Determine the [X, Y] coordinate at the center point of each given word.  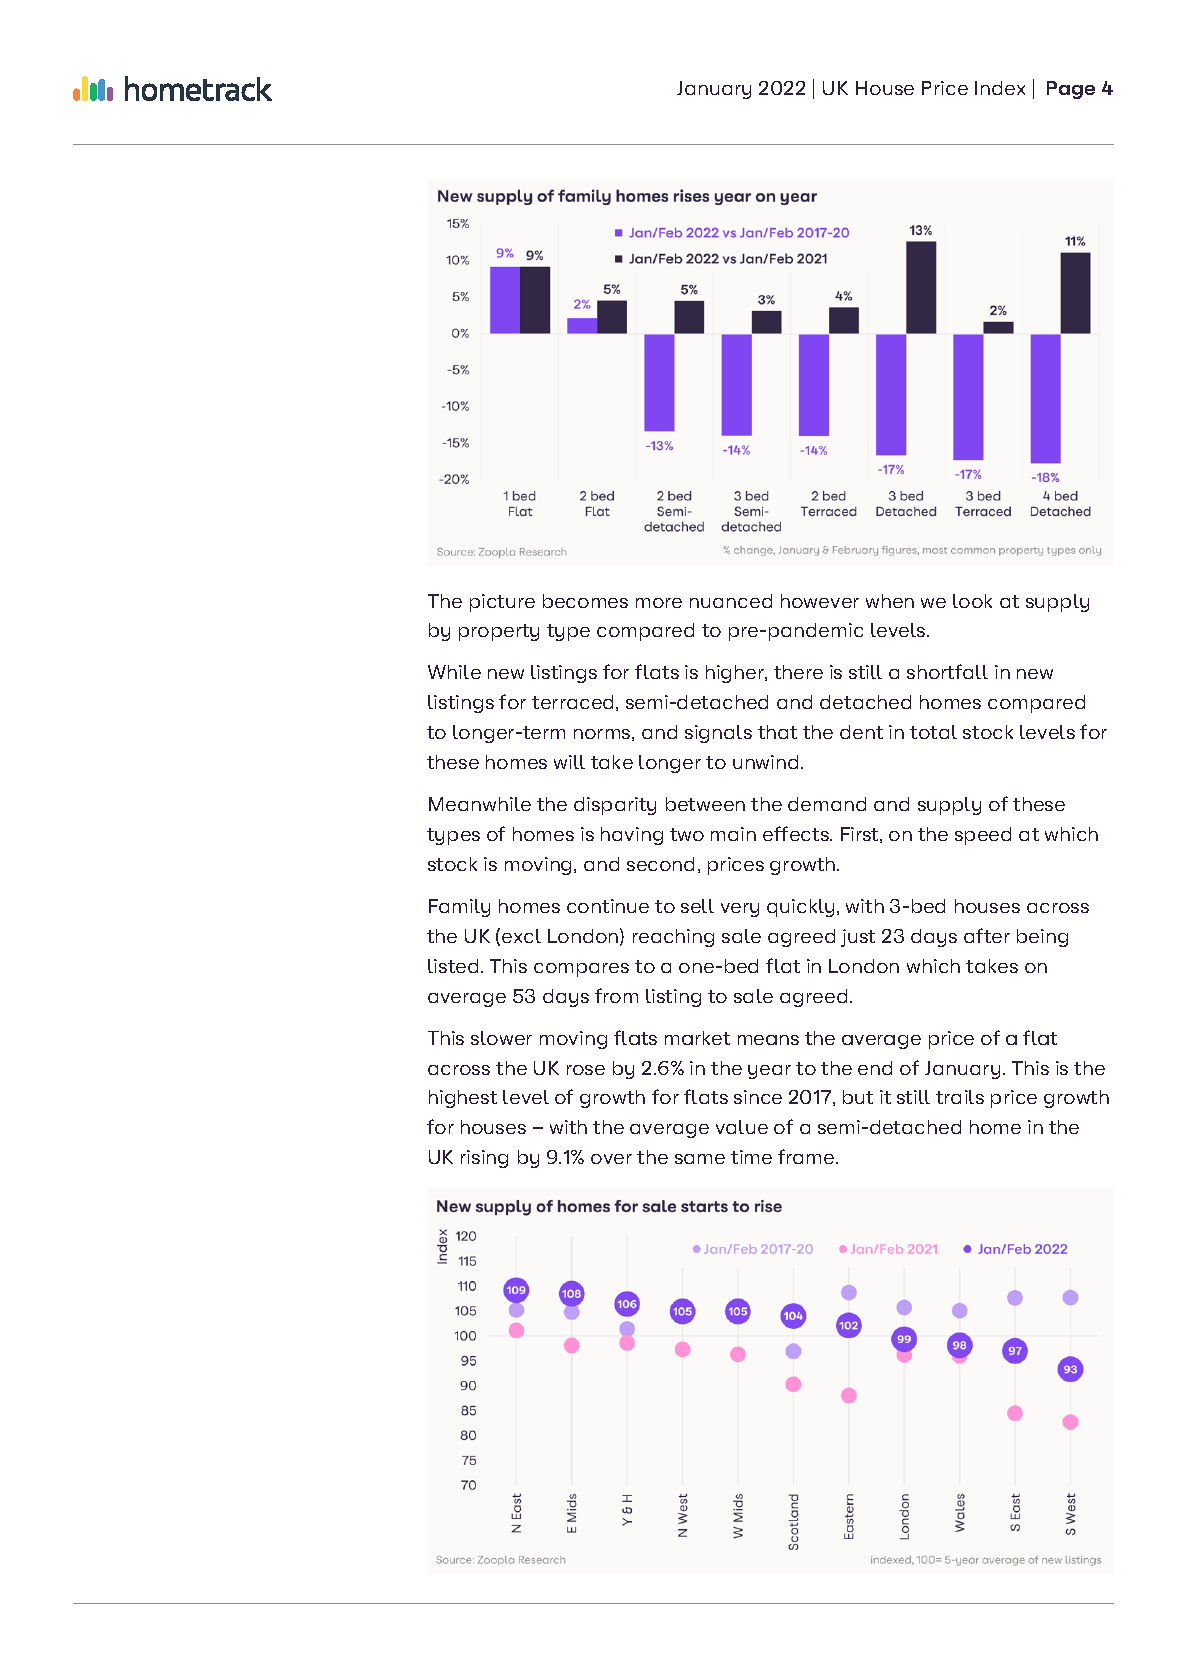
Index [1000, 88]
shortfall [947, 671]
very [740, 910]
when [890, 601]
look [972, 601]
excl [521, 936]
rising [484, 1159]
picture [502, 603]
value [742, 1127]
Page [1071, 90]
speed [983, 836]
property [499, 632]
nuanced [731, 601]
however [820, 601]
